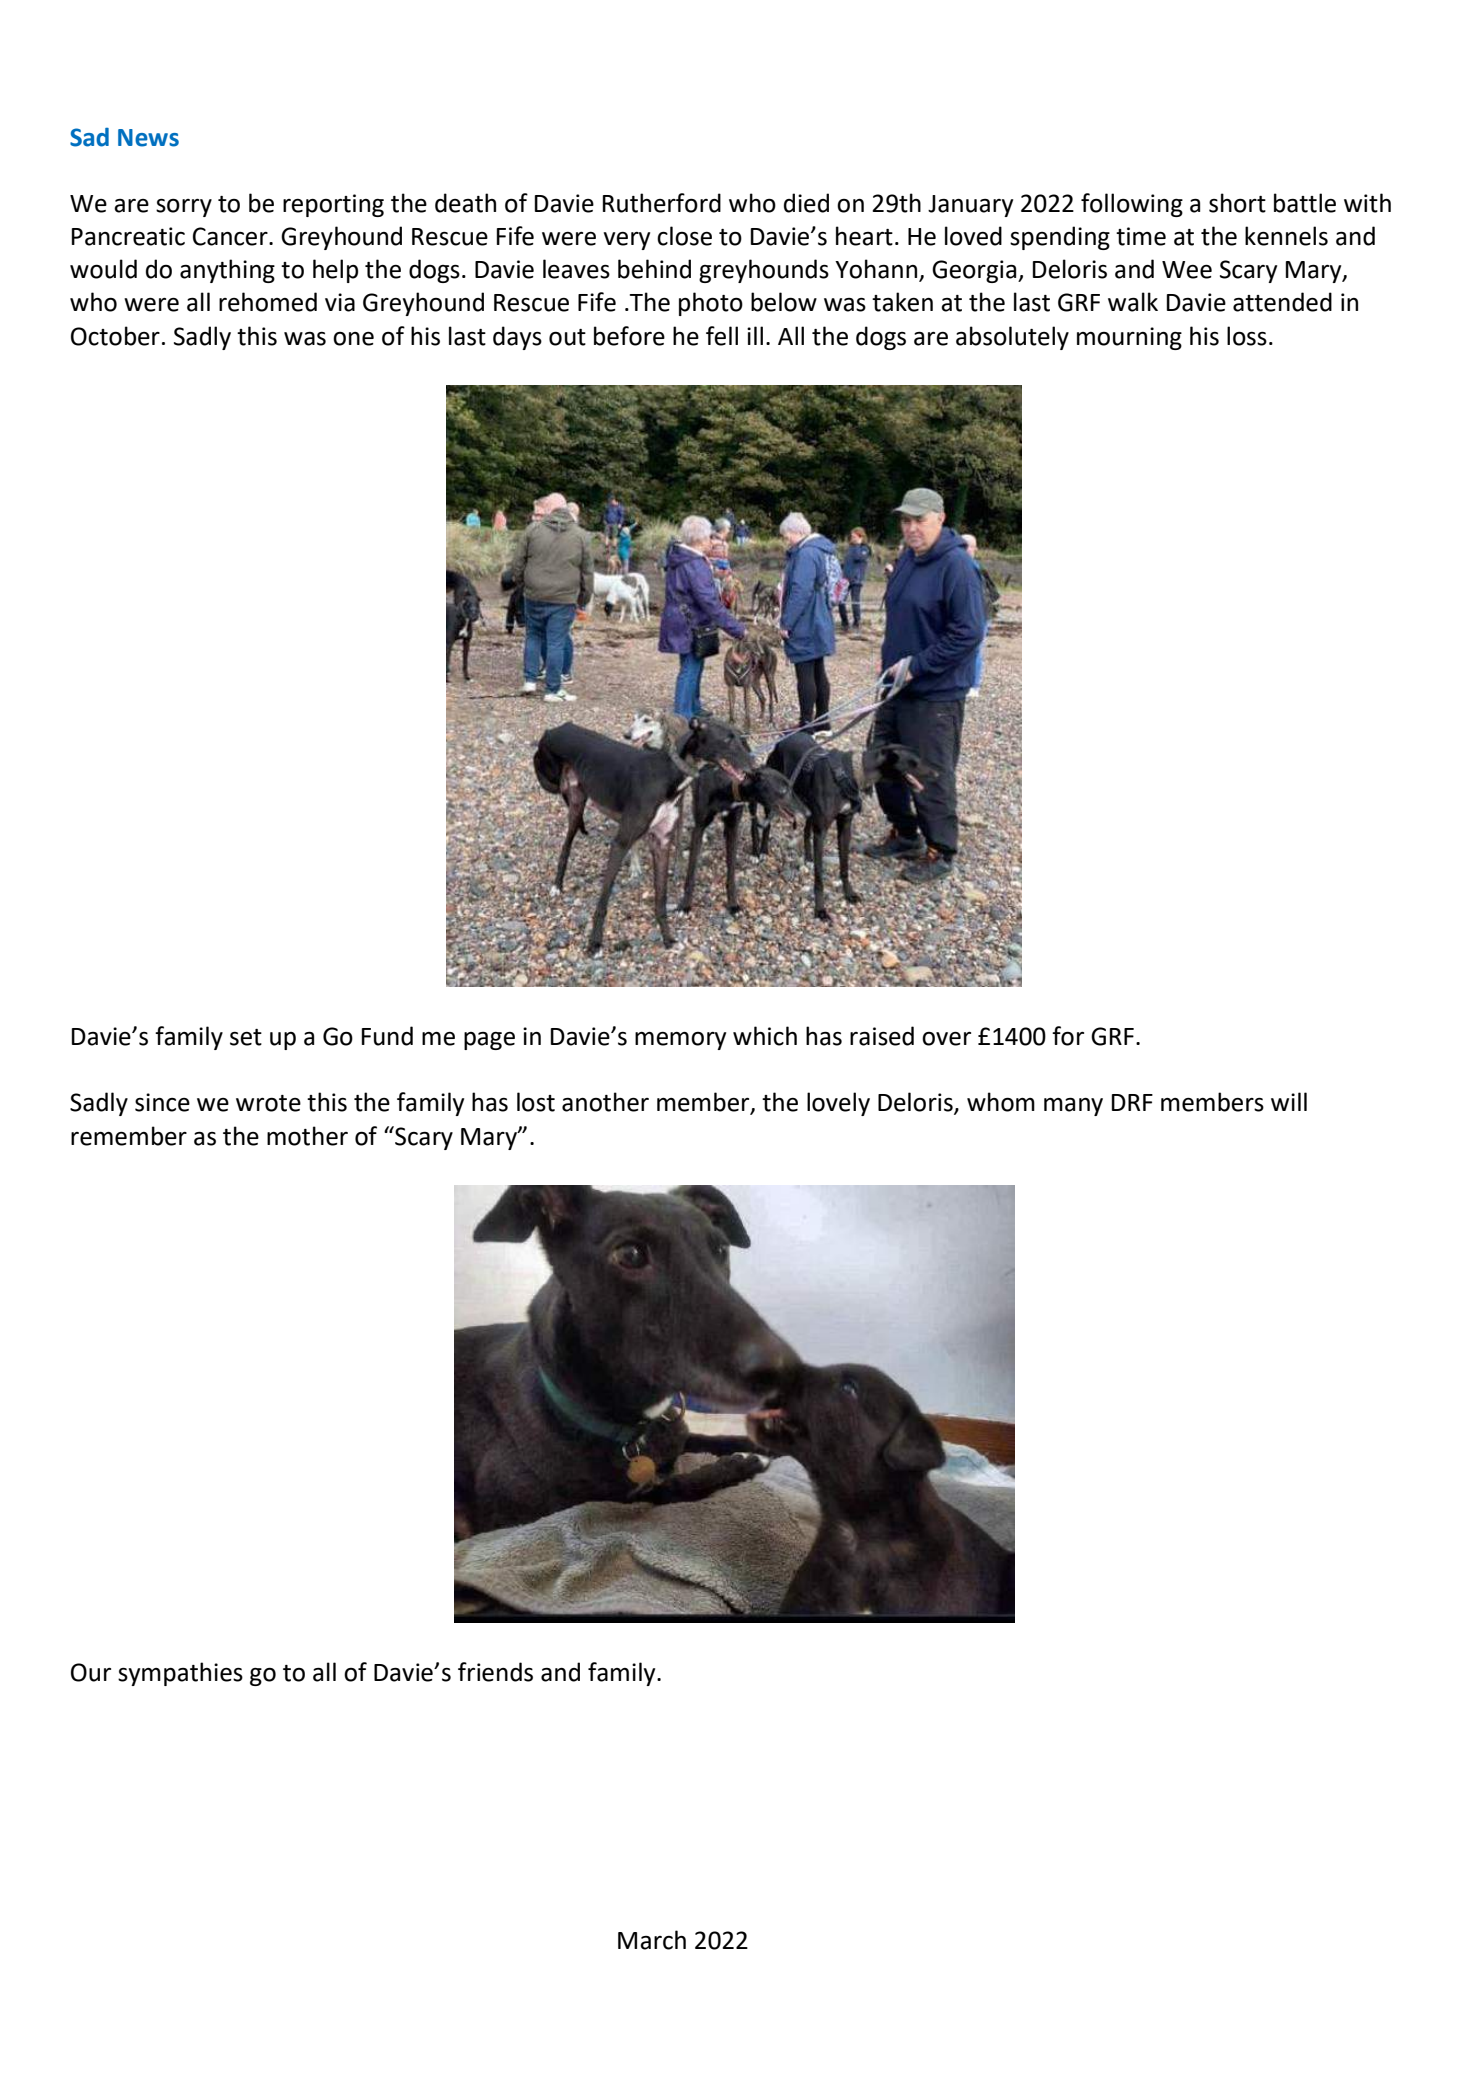 The height and width of the screenshot is (2077, 1469). I want to click on DRF, so click(1132, 1102).
